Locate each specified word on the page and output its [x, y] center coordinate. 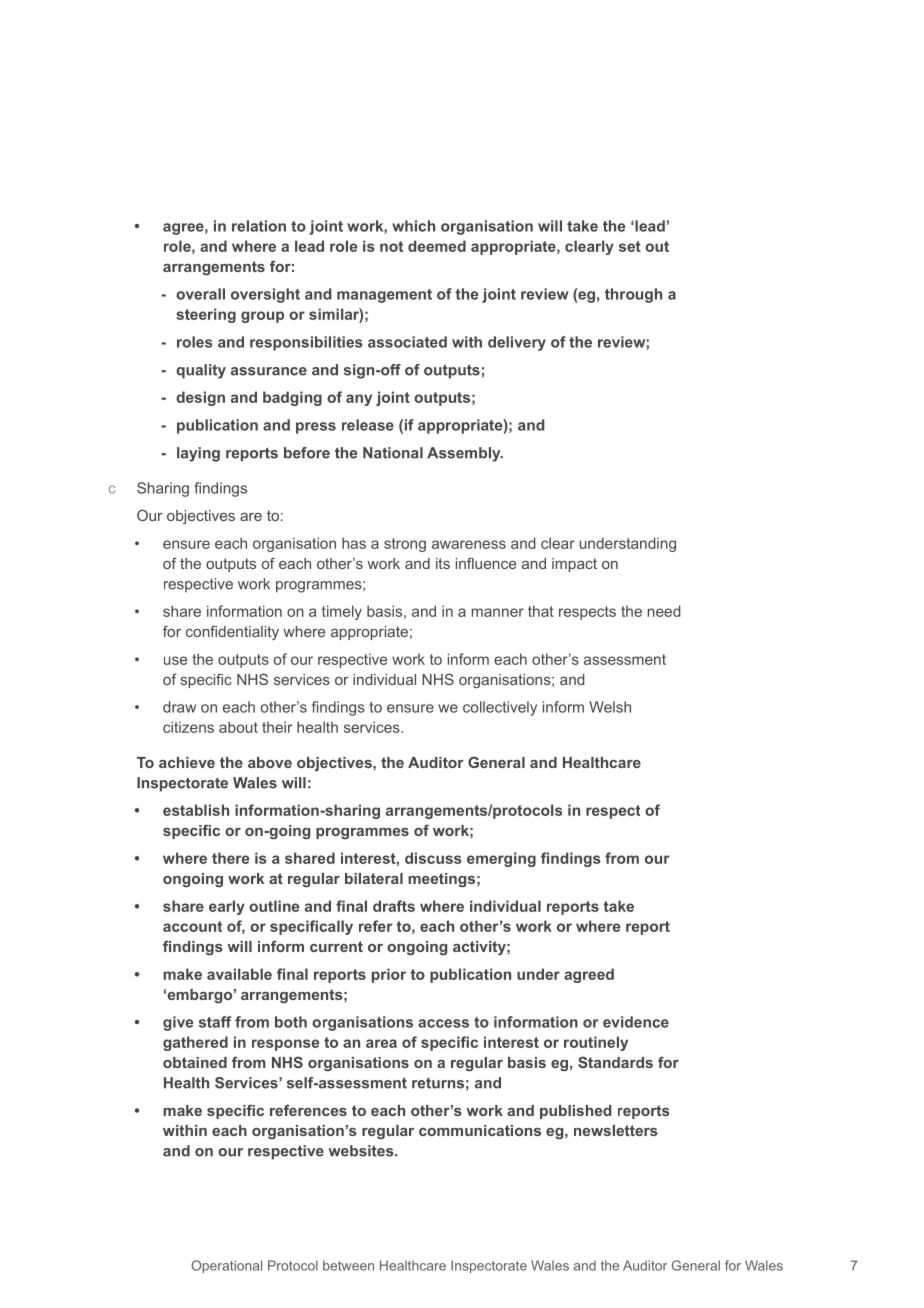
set [630, 246]
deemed [437, 246]
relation [259, 226]
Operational [226, 1266]
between [348, 1265]
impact [574, 565]
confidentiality [232, 632]
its [443, 563]
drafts [394, 906]
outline [274, 906]
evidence [636, 1022]
